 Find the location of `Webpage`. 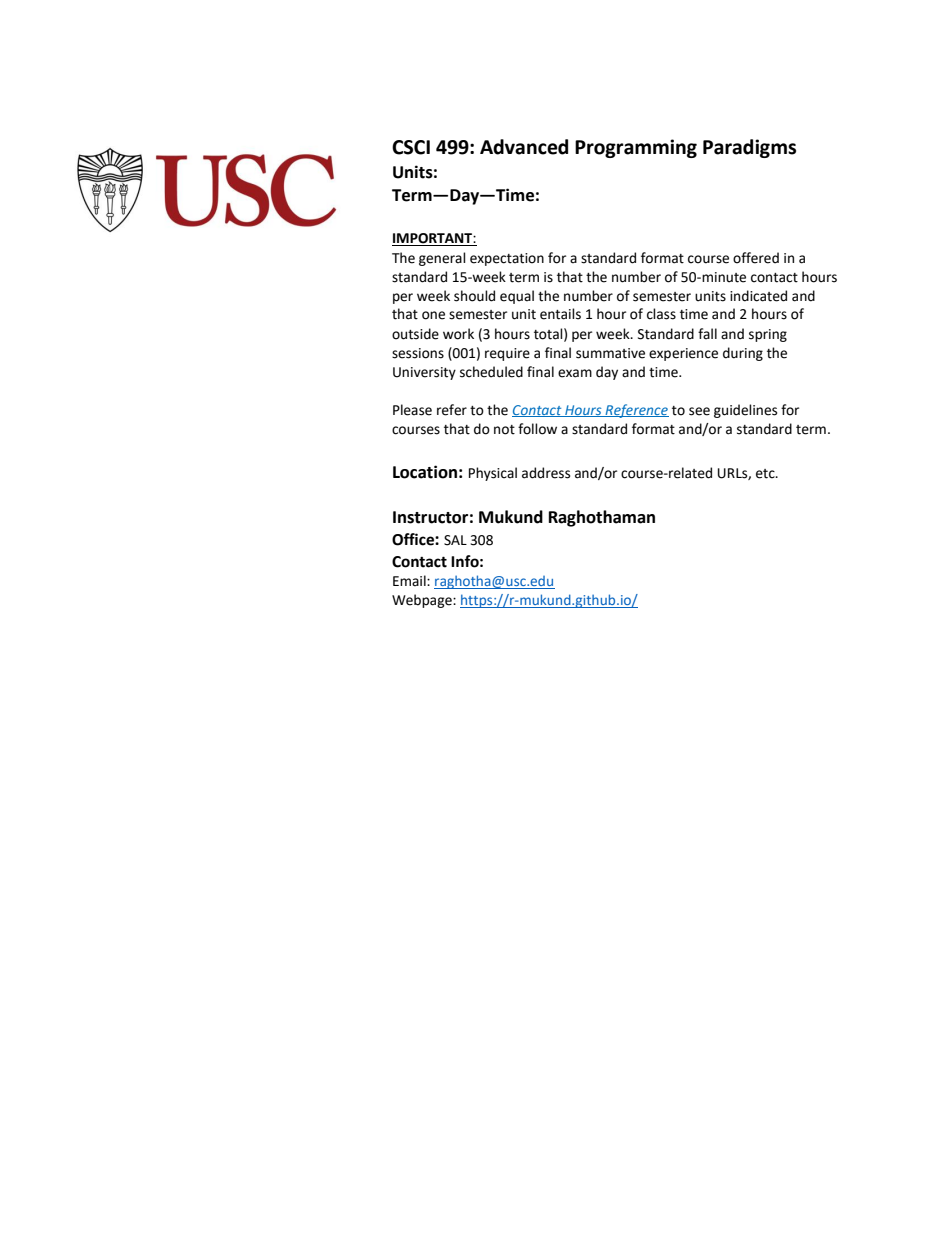

Webpage is located at coordinates (423, 601).
